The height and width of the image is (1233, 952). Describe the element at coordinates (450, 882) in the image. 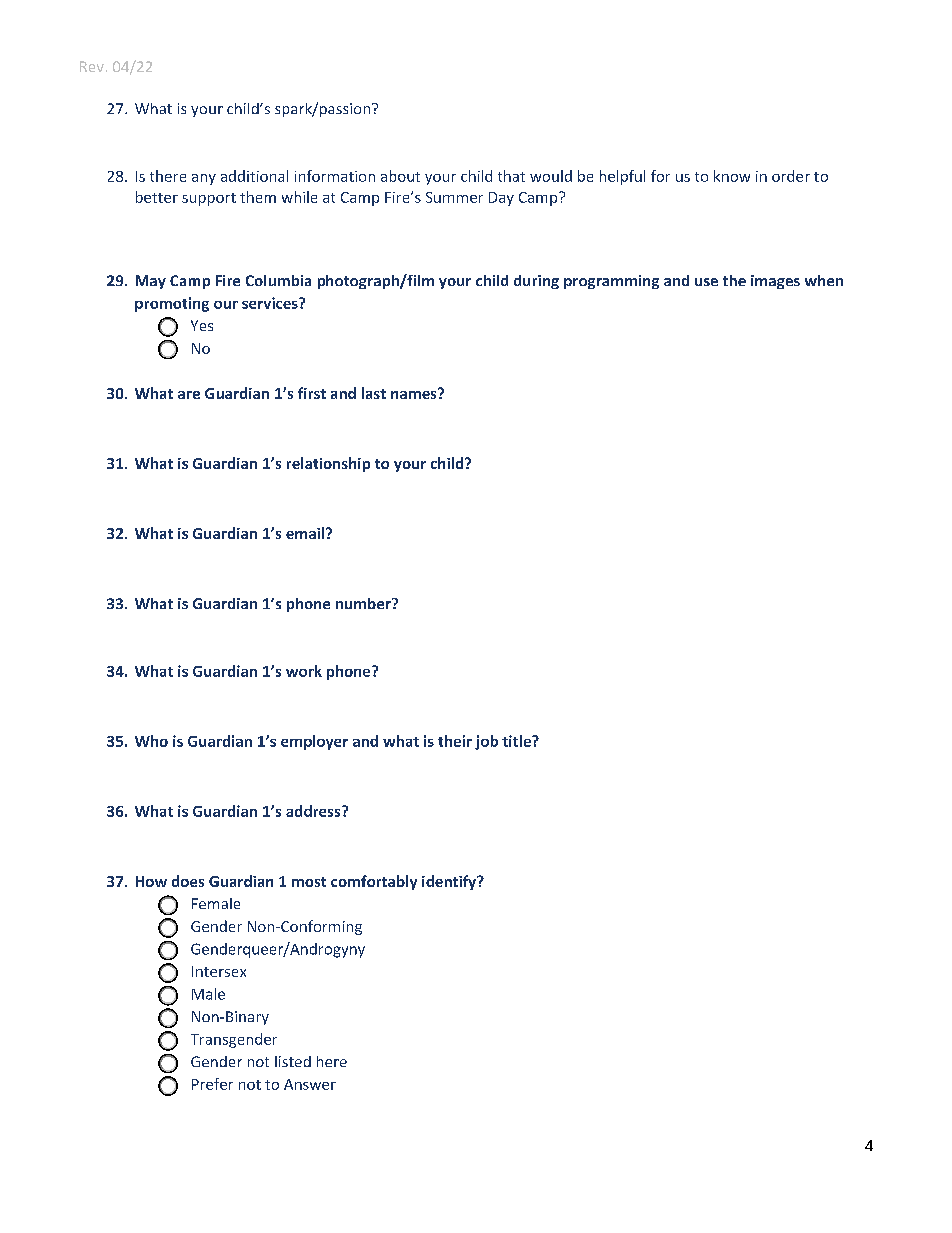

I see `identify` at that location.
